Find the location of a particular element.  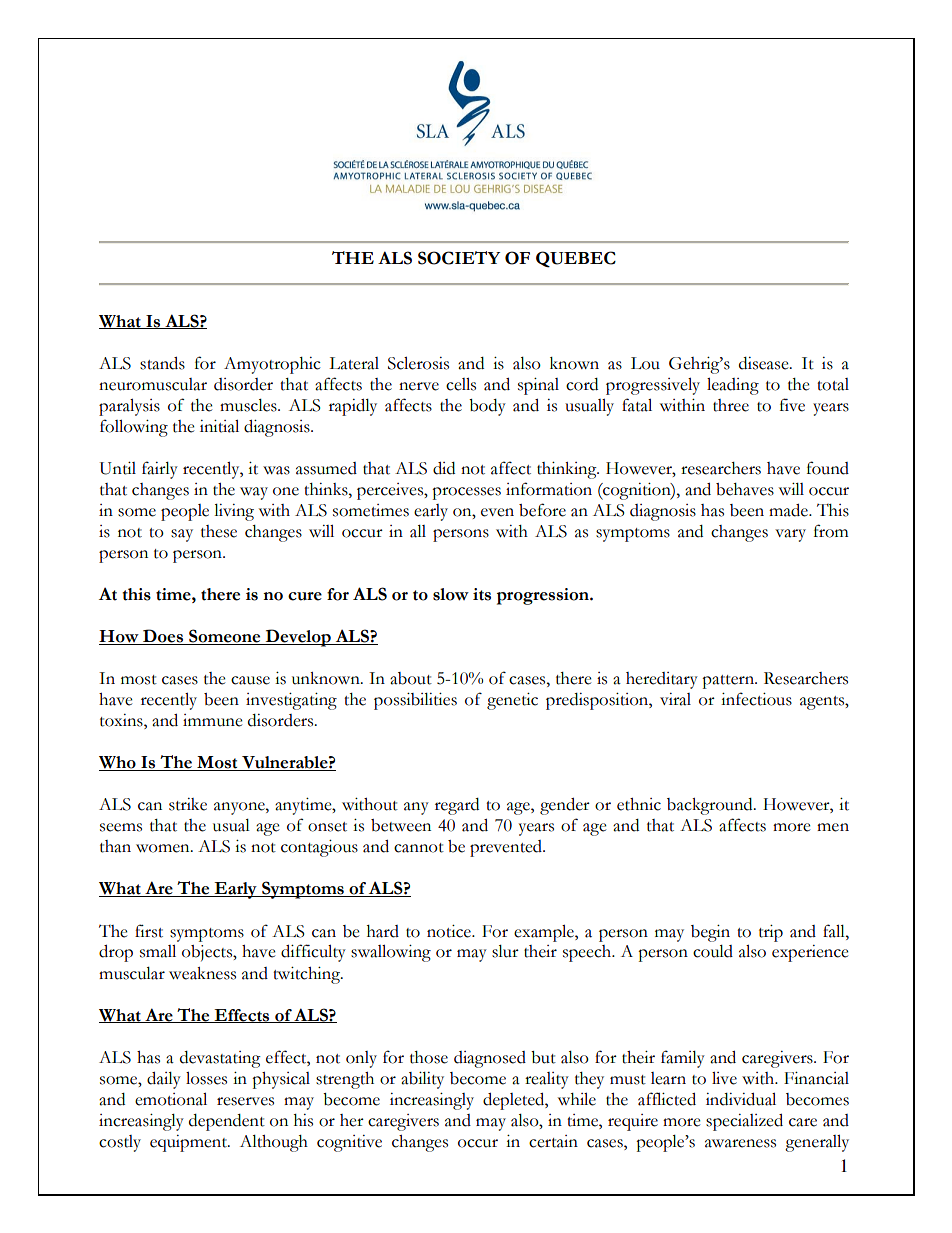

background is located at coordinates (711, 806).
